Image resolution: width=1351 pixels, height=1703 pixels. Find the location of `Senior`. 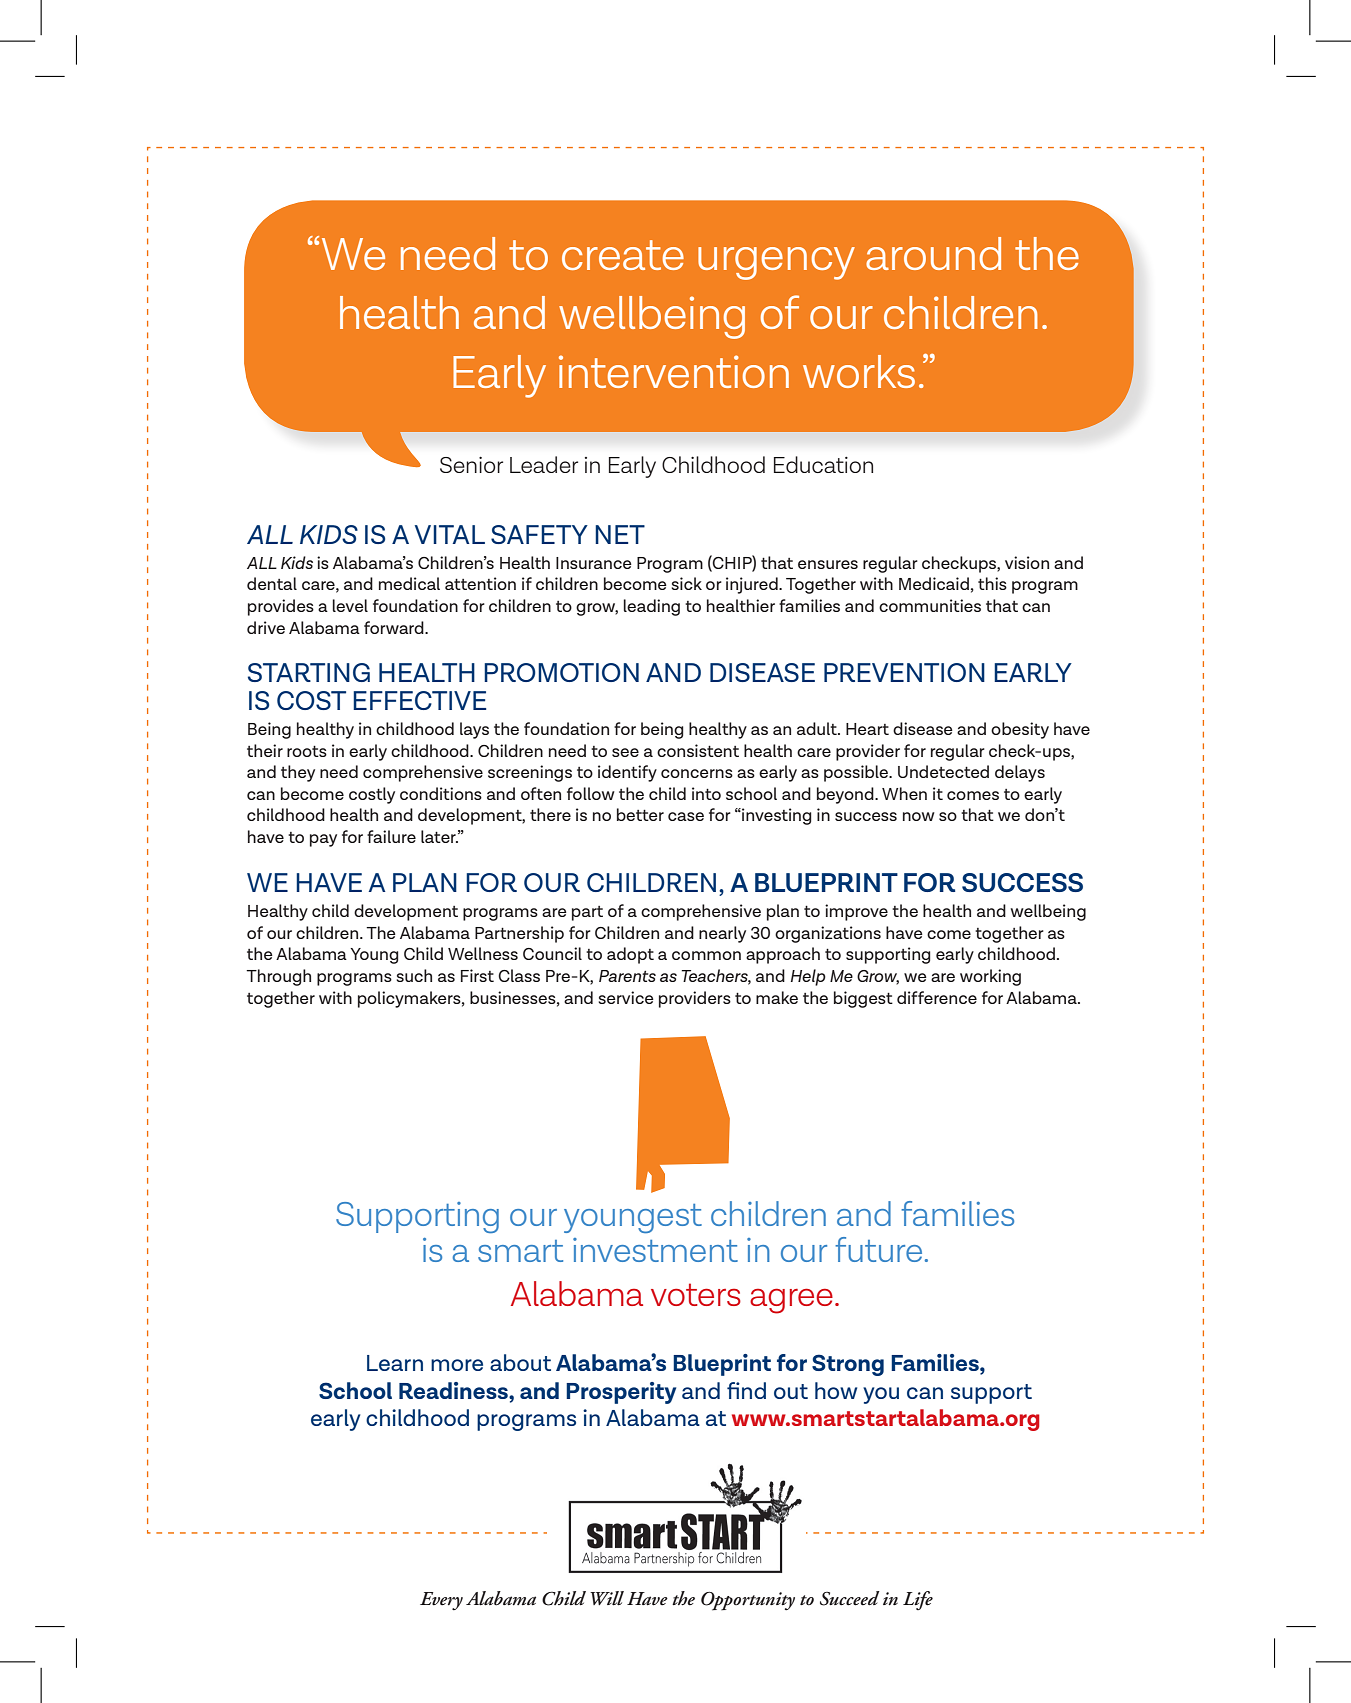

Senior is located at coordinates (471, 465).
